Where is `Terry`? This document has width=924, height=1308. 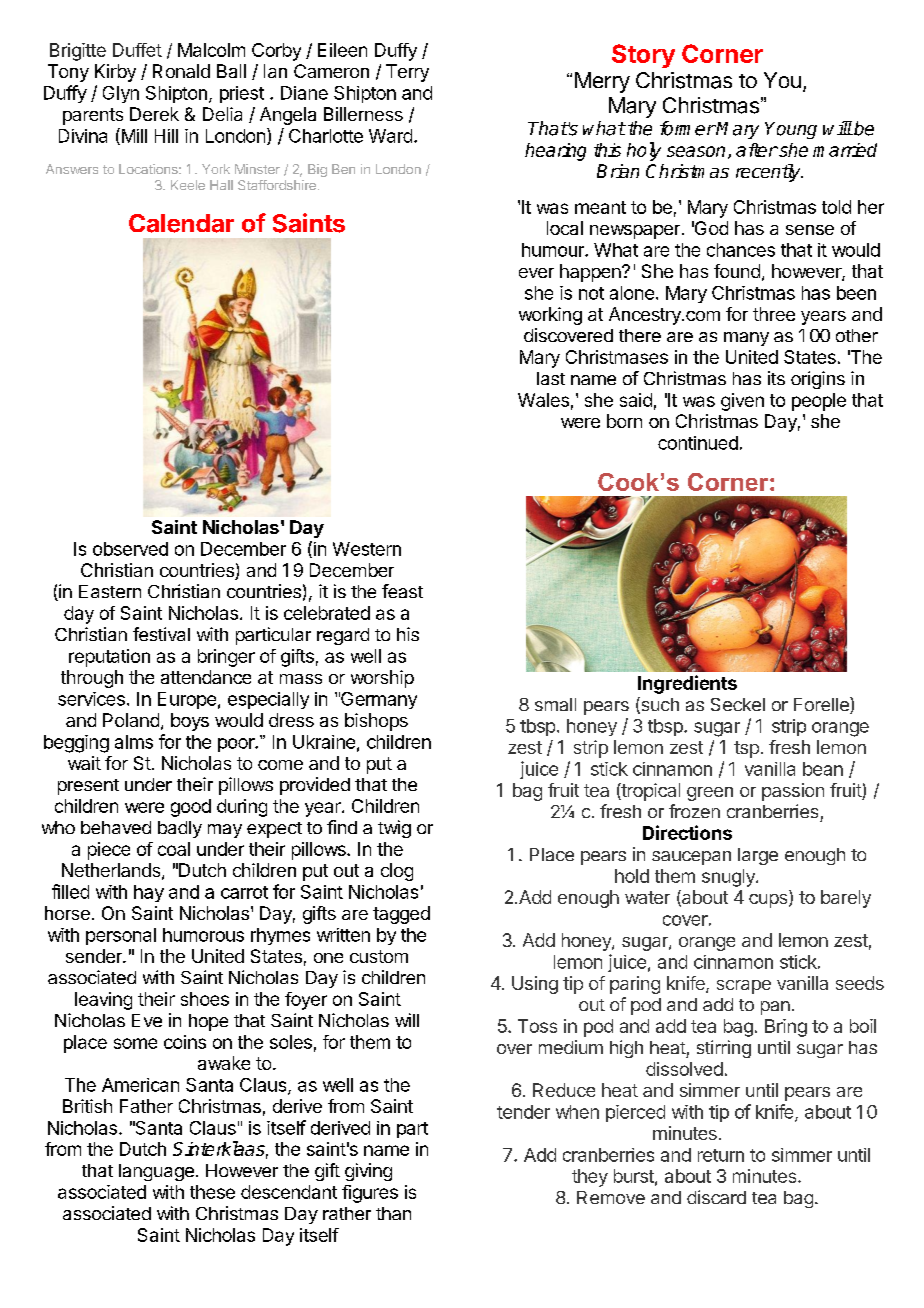 Terry is located at coordinates (407, 73).
